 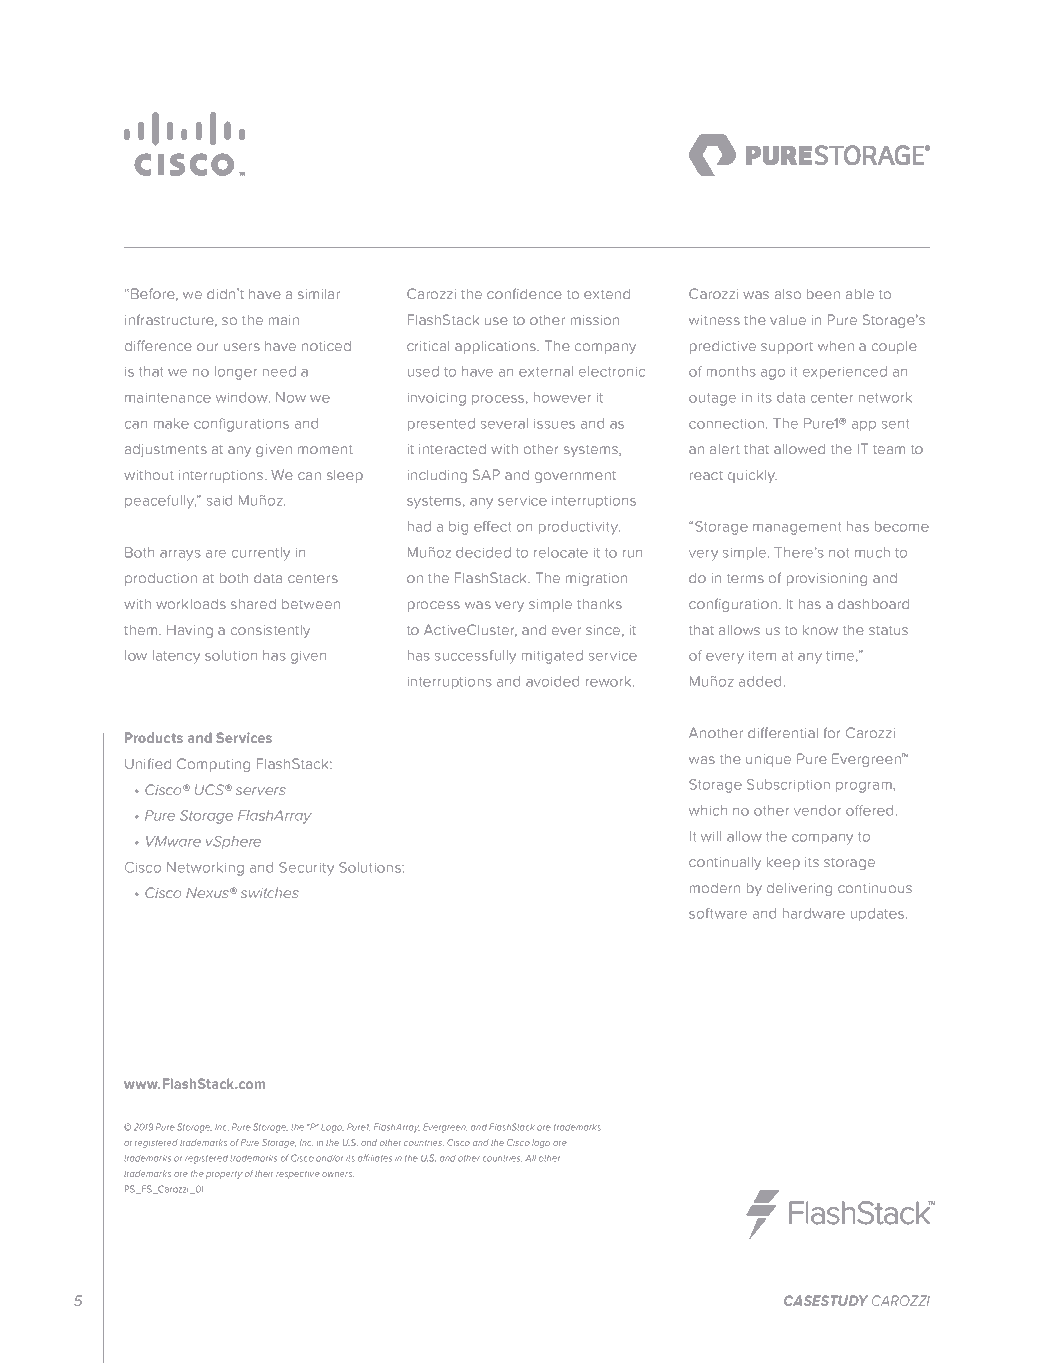 What do you see at coordinates (797, 528) in the image?
I see `management` at bounding box center [797, 528].
